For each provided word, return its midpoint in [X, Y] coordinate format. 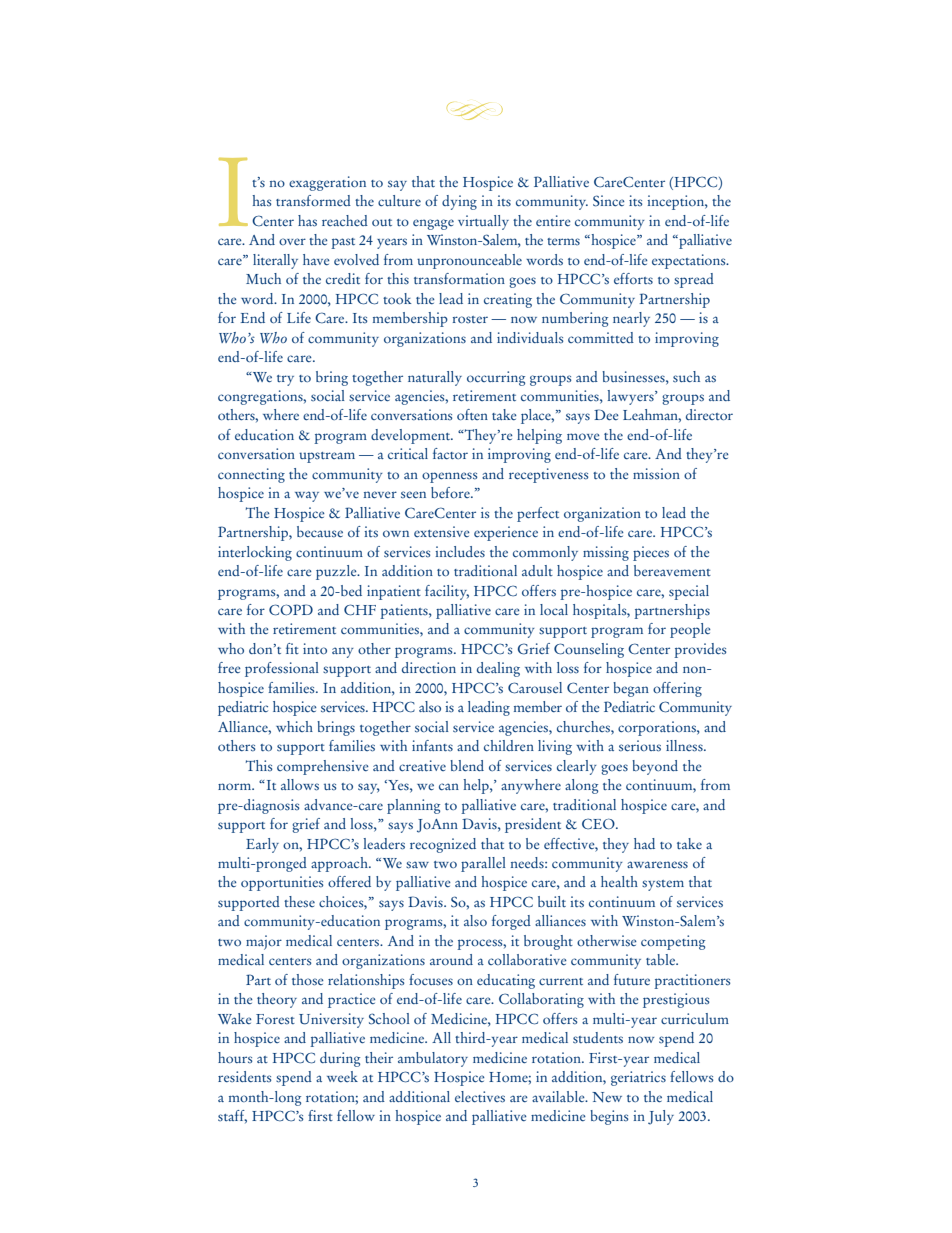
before [451, 492]
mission [656, 474]
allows [300, 785]
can [449, 786]
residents [245, 1077]
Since [609, 201]
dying [459, 202]
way [307, 496]
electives [480, 1097]
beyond [655, 767]
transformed [313, 201]
